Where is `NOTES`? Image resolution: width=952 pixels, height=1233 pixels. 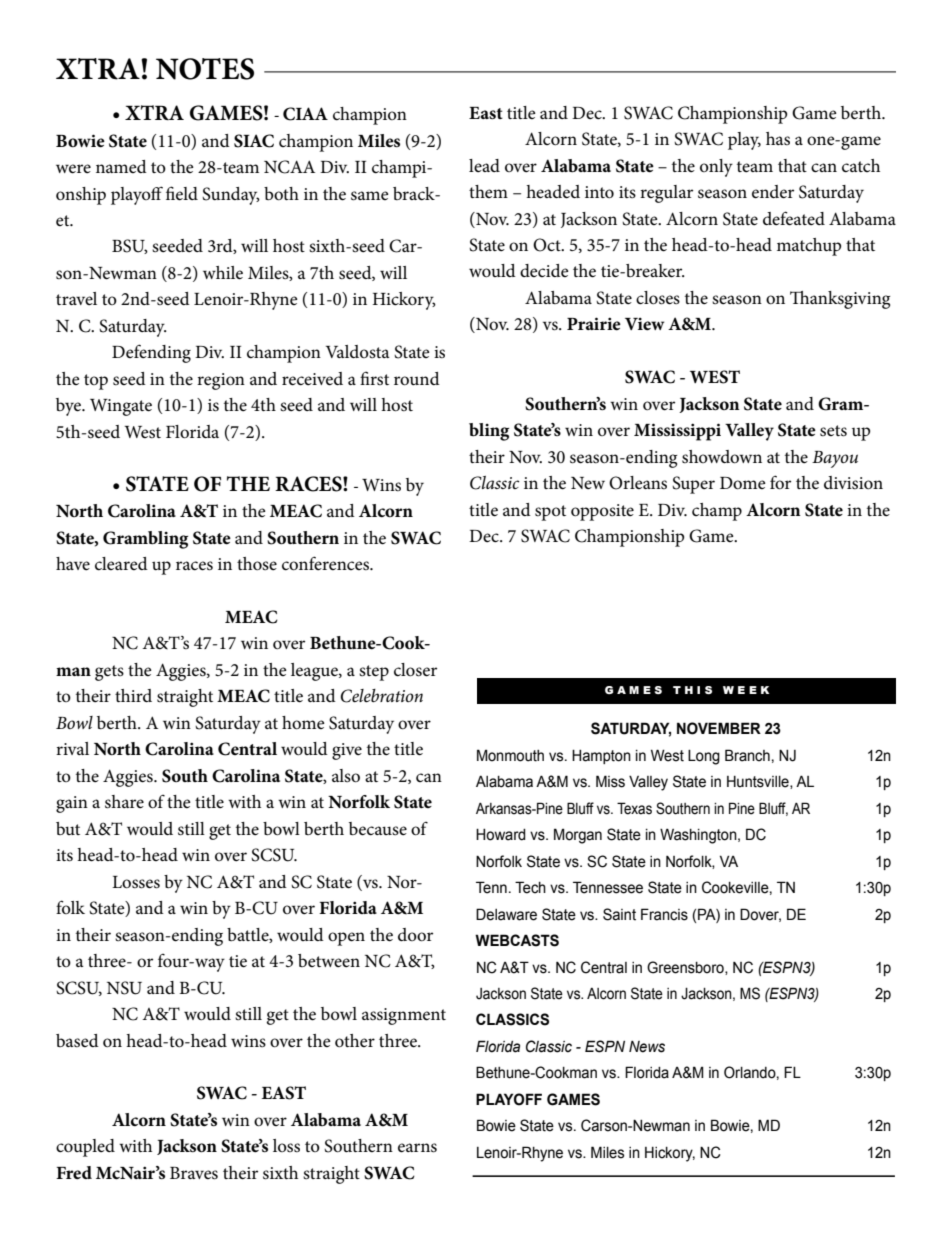 NOTES is located at coordinates (205, 69).
